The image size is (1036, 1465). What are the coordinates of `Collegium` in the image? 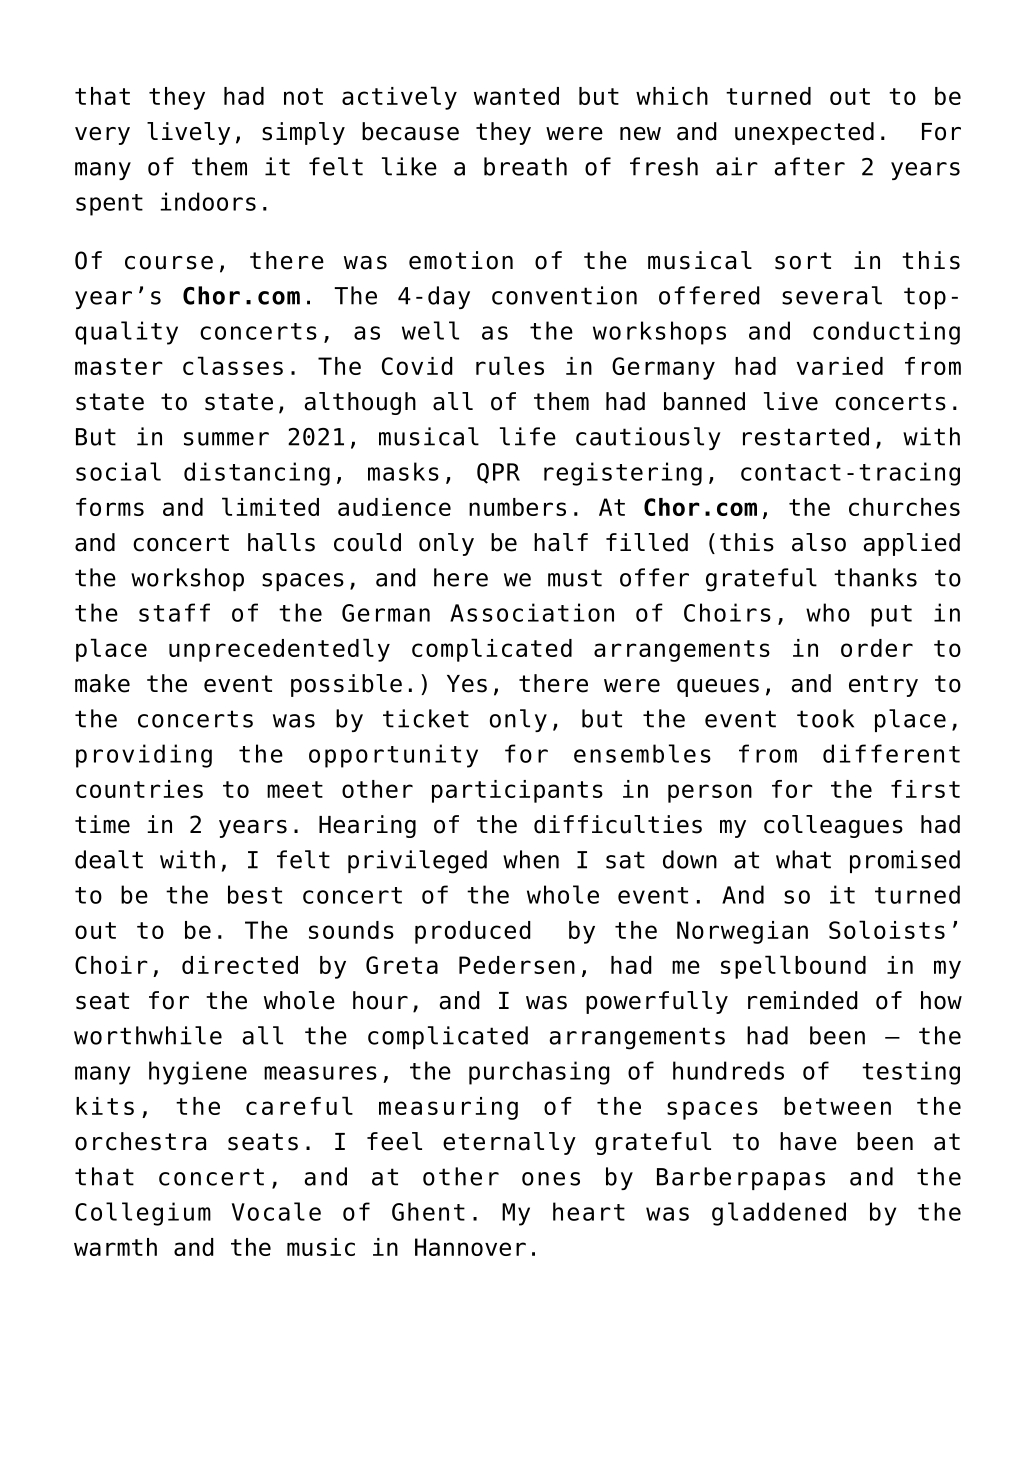 It's located at (143, 1214).
